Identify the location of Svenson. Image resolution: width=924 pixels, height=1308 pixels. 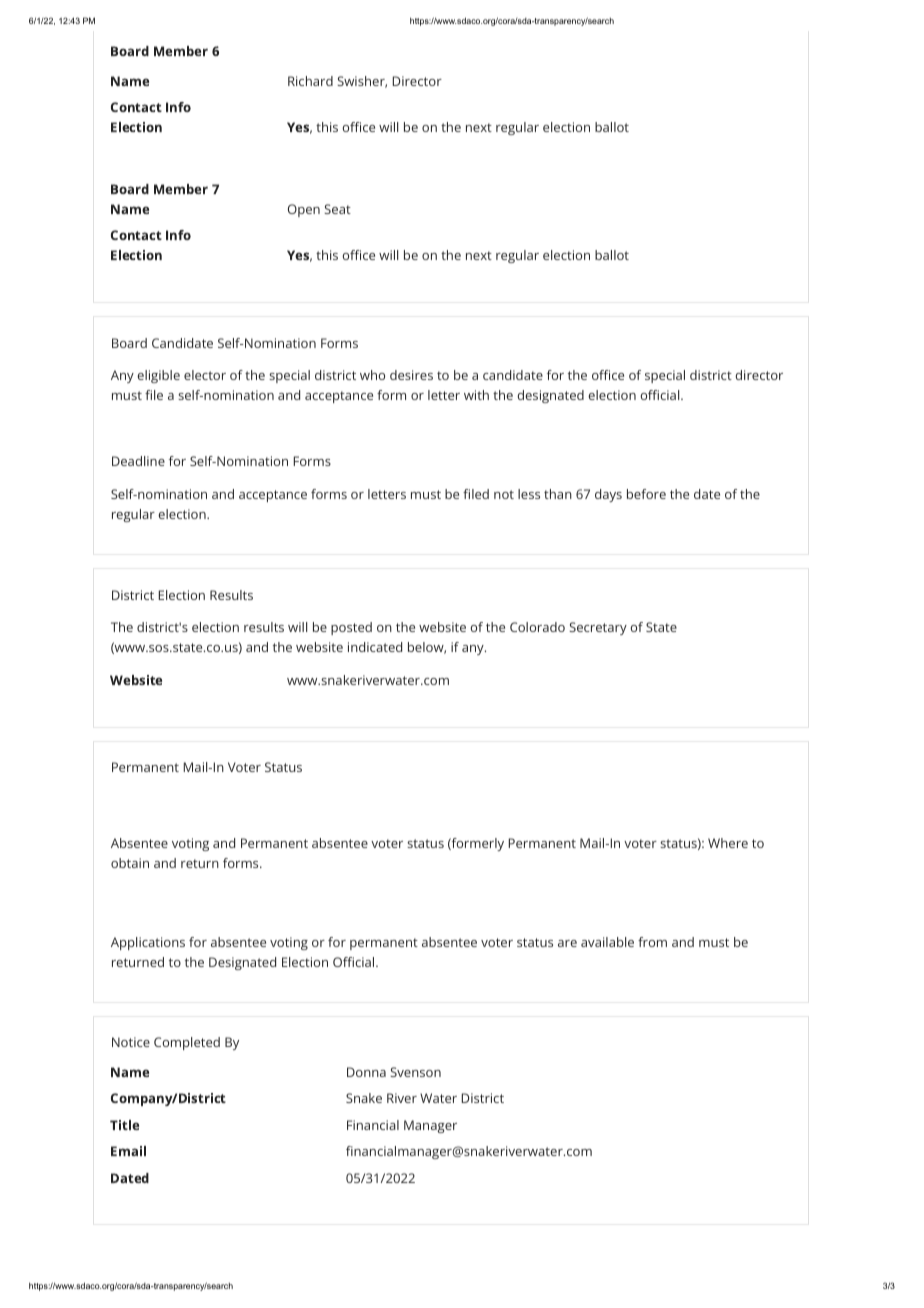
(415, 1072).
